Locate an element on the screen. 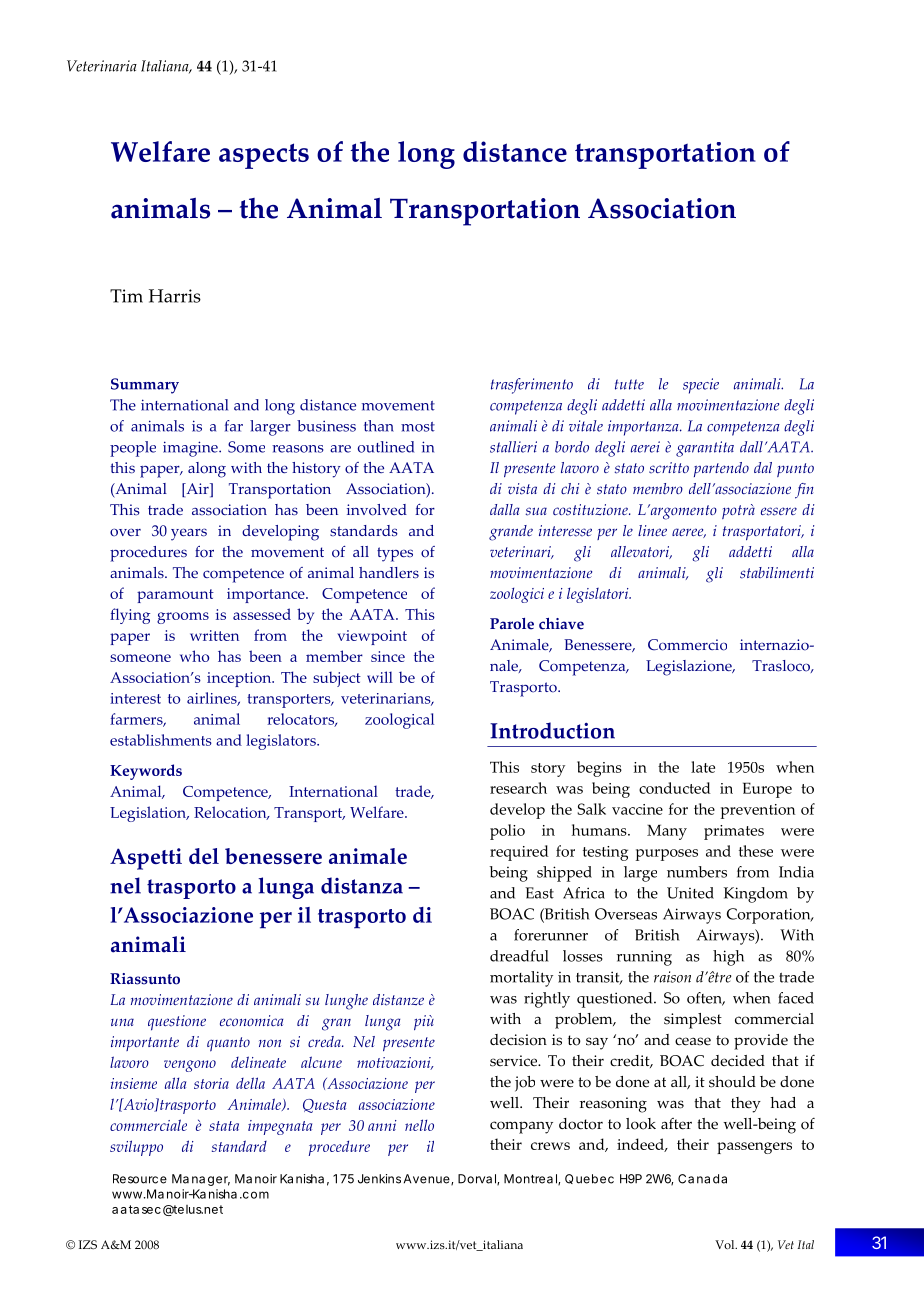  passengers is located at coordinates (754, 1148).
